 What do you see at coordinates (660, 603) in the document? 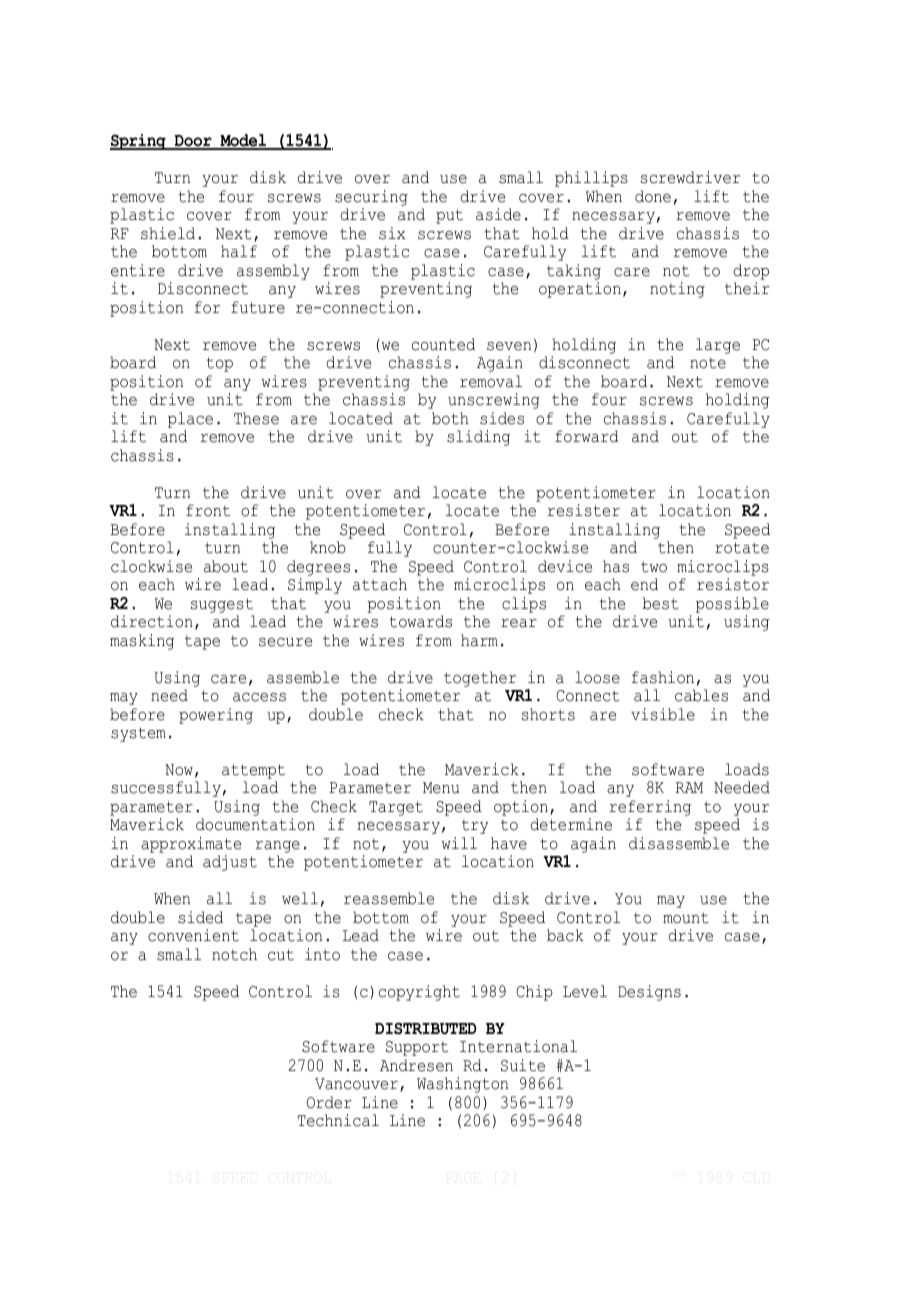
I see `best` at bounding box center [660, 603].
